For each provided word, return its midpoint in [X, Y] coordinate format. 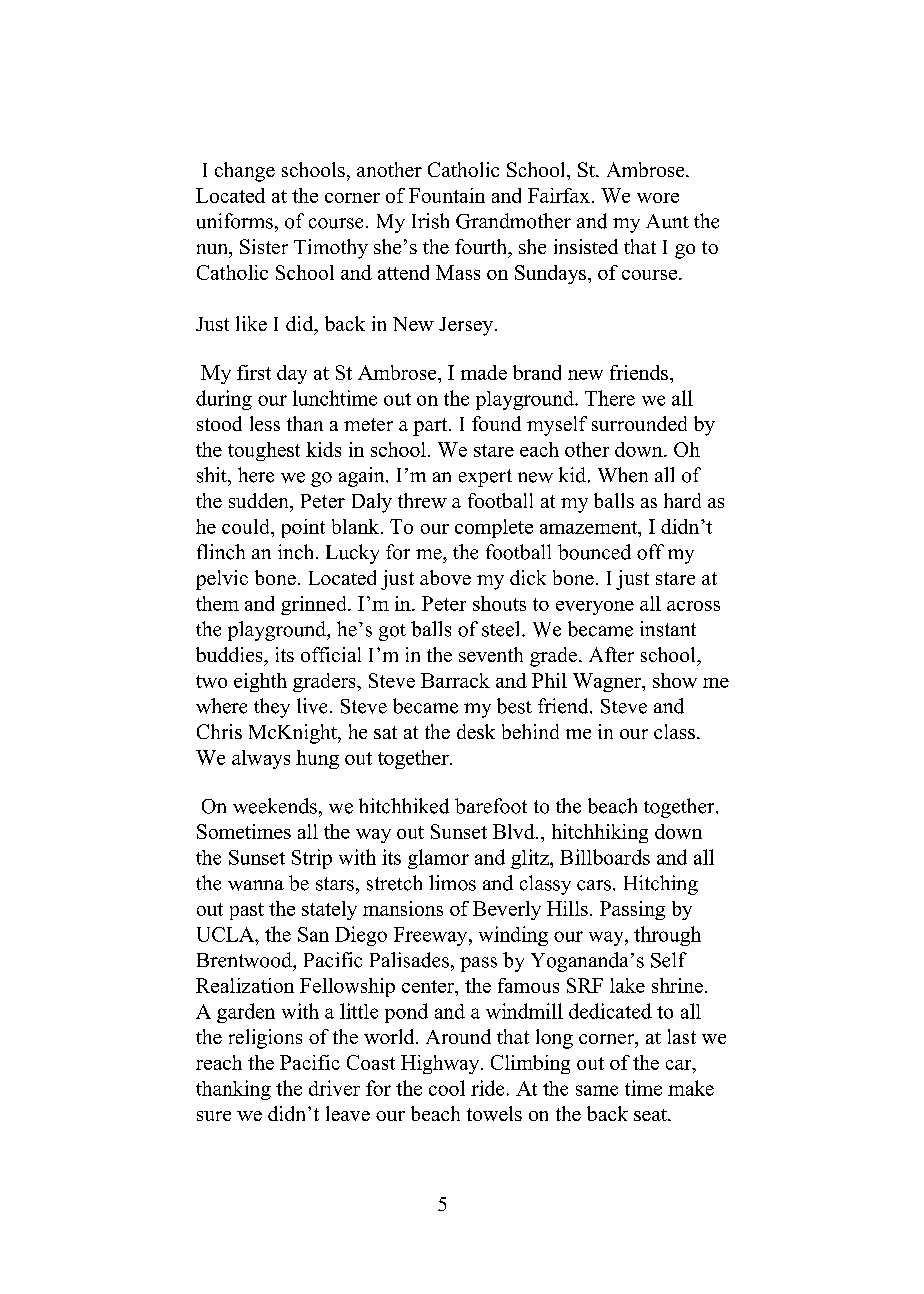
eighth [260, 682]
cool [447, 1088]
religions [265, 1039]
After [611, 654]
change [245, 172]
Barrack [455, 680]
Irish [430, 221]
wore [658, 198]
